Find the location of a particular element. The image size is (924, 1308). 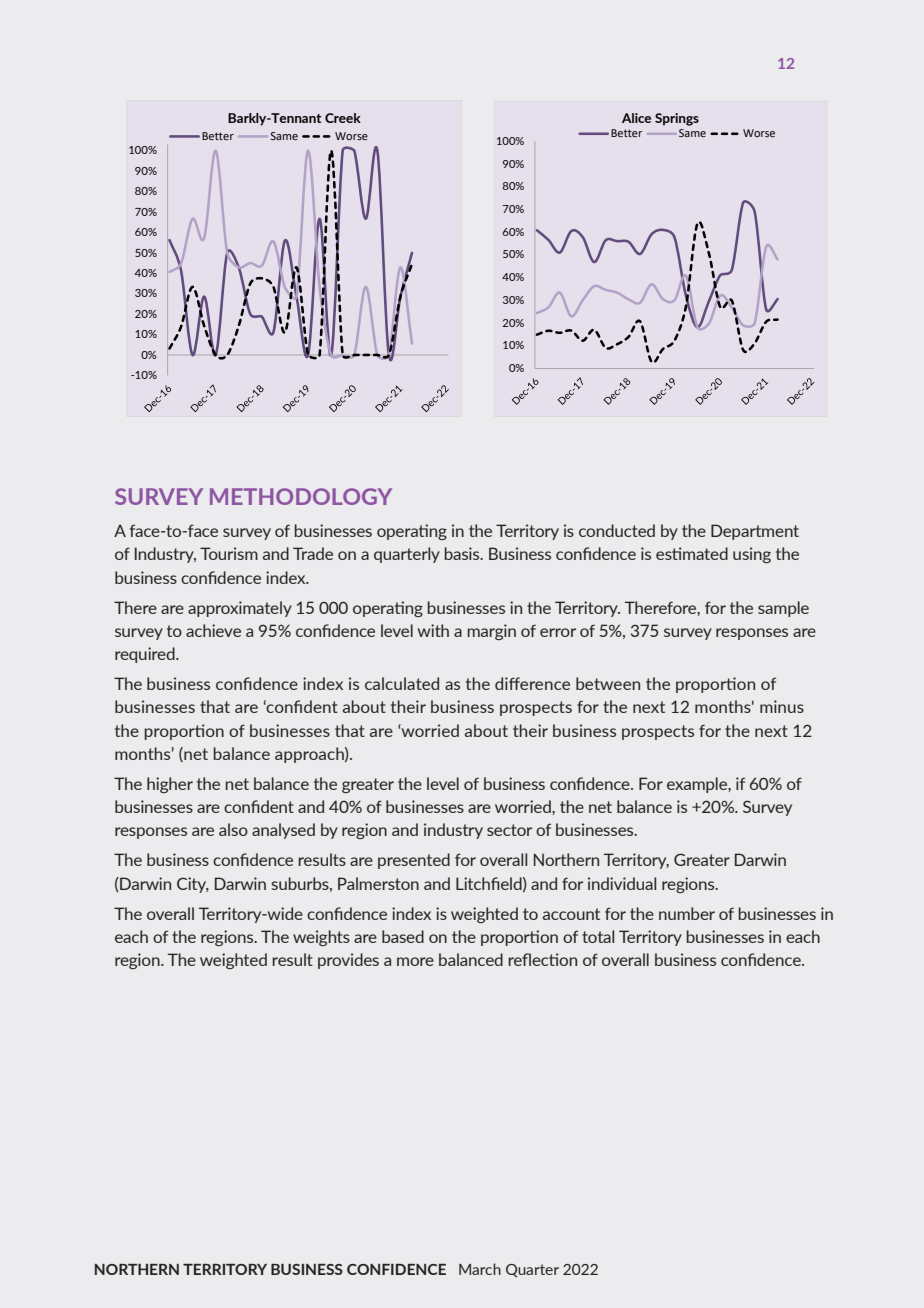

City is located at coordinates (193, 885).
